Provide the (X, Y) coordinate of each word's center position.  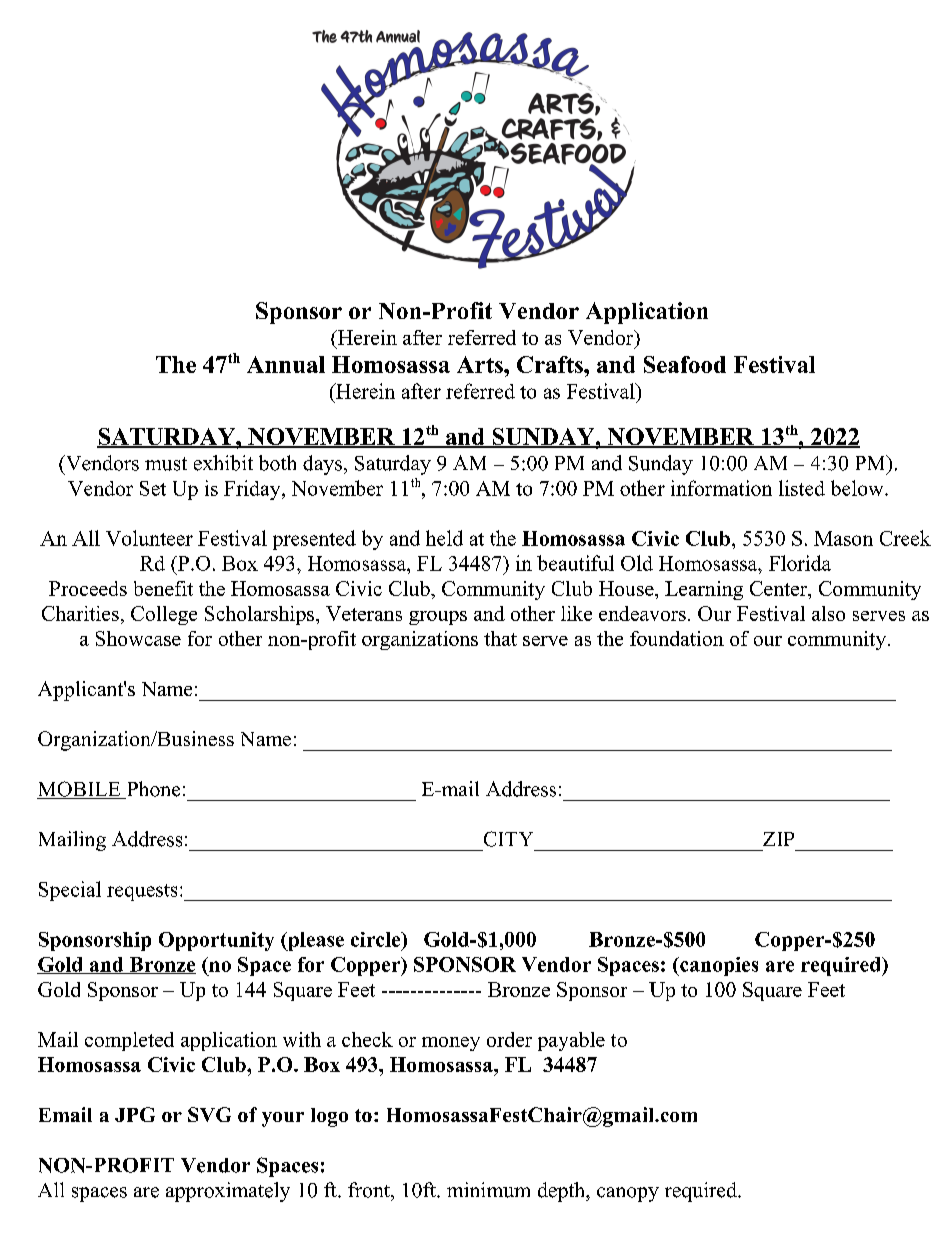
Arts (481, 364)
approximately (228, 1192)
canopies (718, 966)
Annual (286, 364)
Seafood (685, 364)
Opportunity (216, 941)
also (828, 613)
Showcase (138, 638)
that (500, 638)
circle (377, 939)
